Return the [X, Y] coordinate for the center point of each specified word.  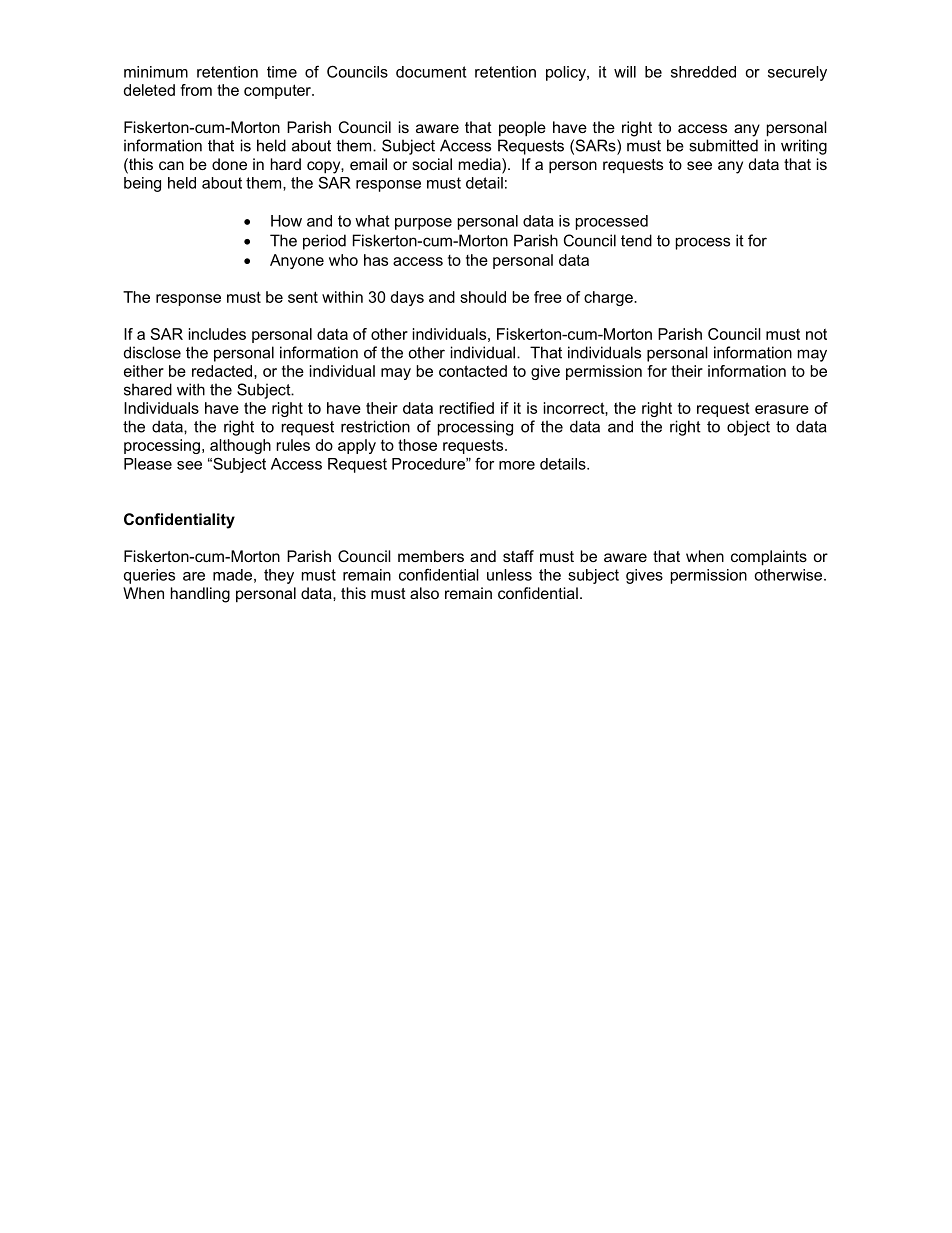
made [232, 575]
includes [217, 334]
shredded [703, 72]
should [483, 297]
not [816, 334]
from [196, 90]
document [431, 72]
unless [509, 575]
